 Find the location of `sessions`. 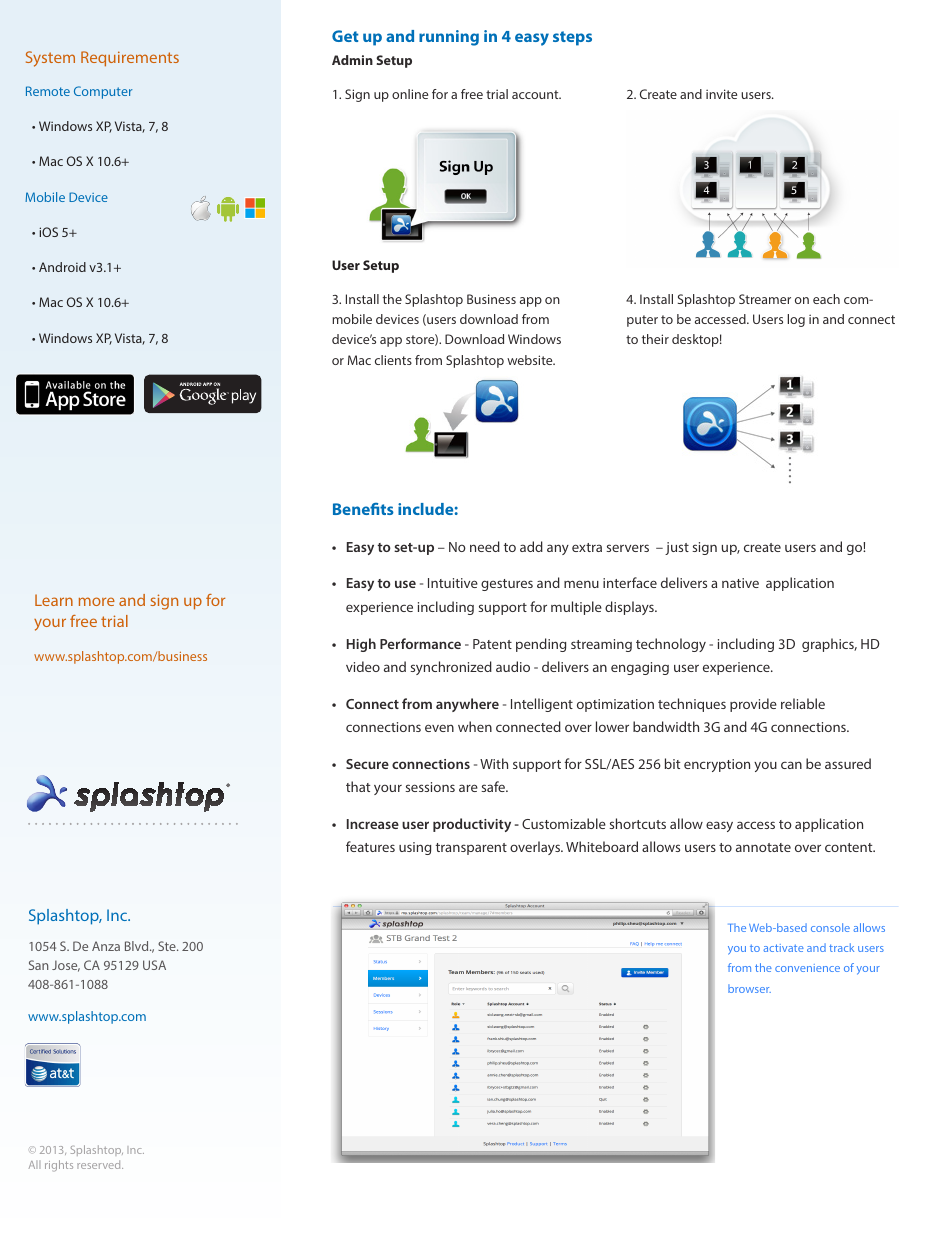

sessions is located at coordinates (430, 787).
